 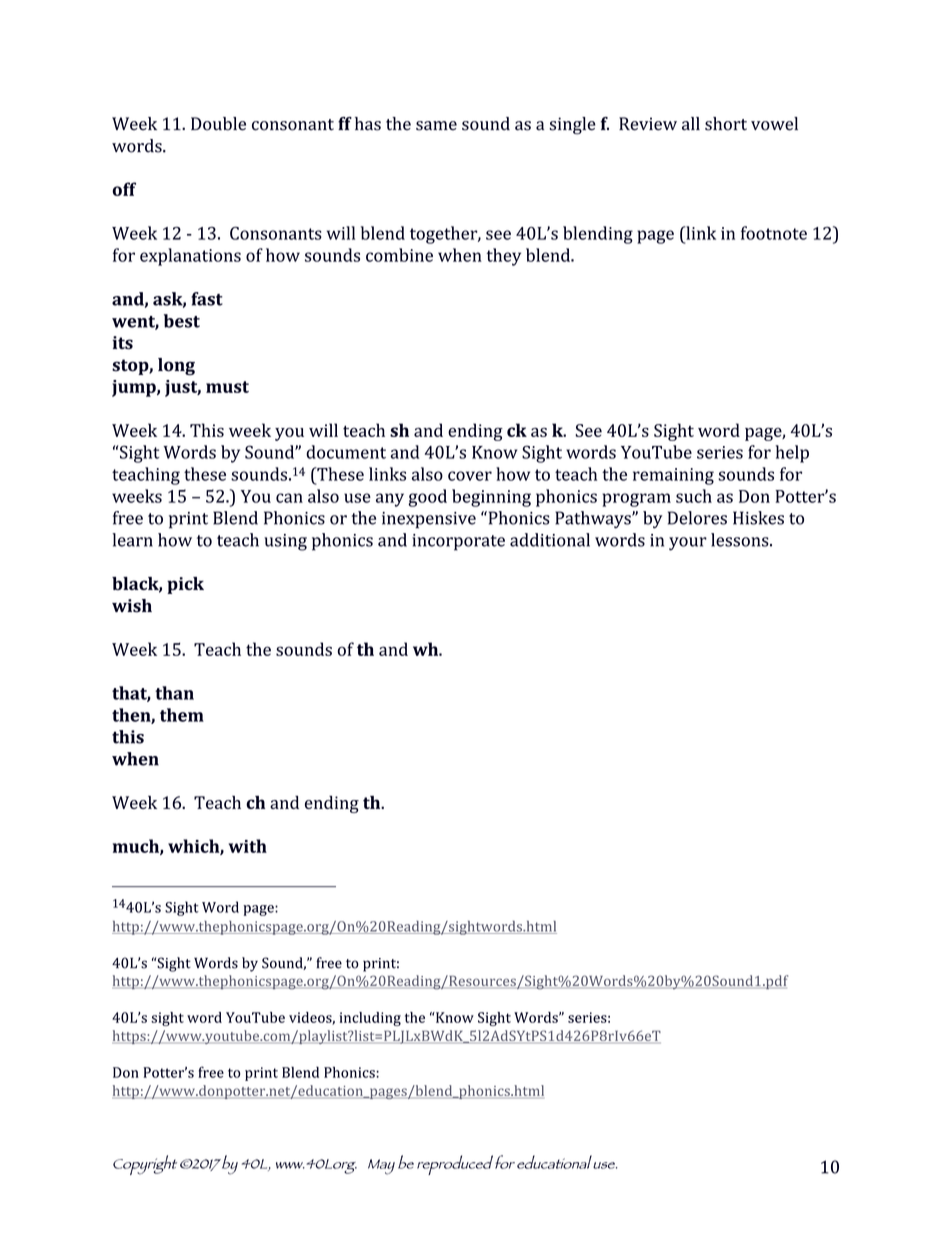 I want to click on same, so click(x=436, y=126).
